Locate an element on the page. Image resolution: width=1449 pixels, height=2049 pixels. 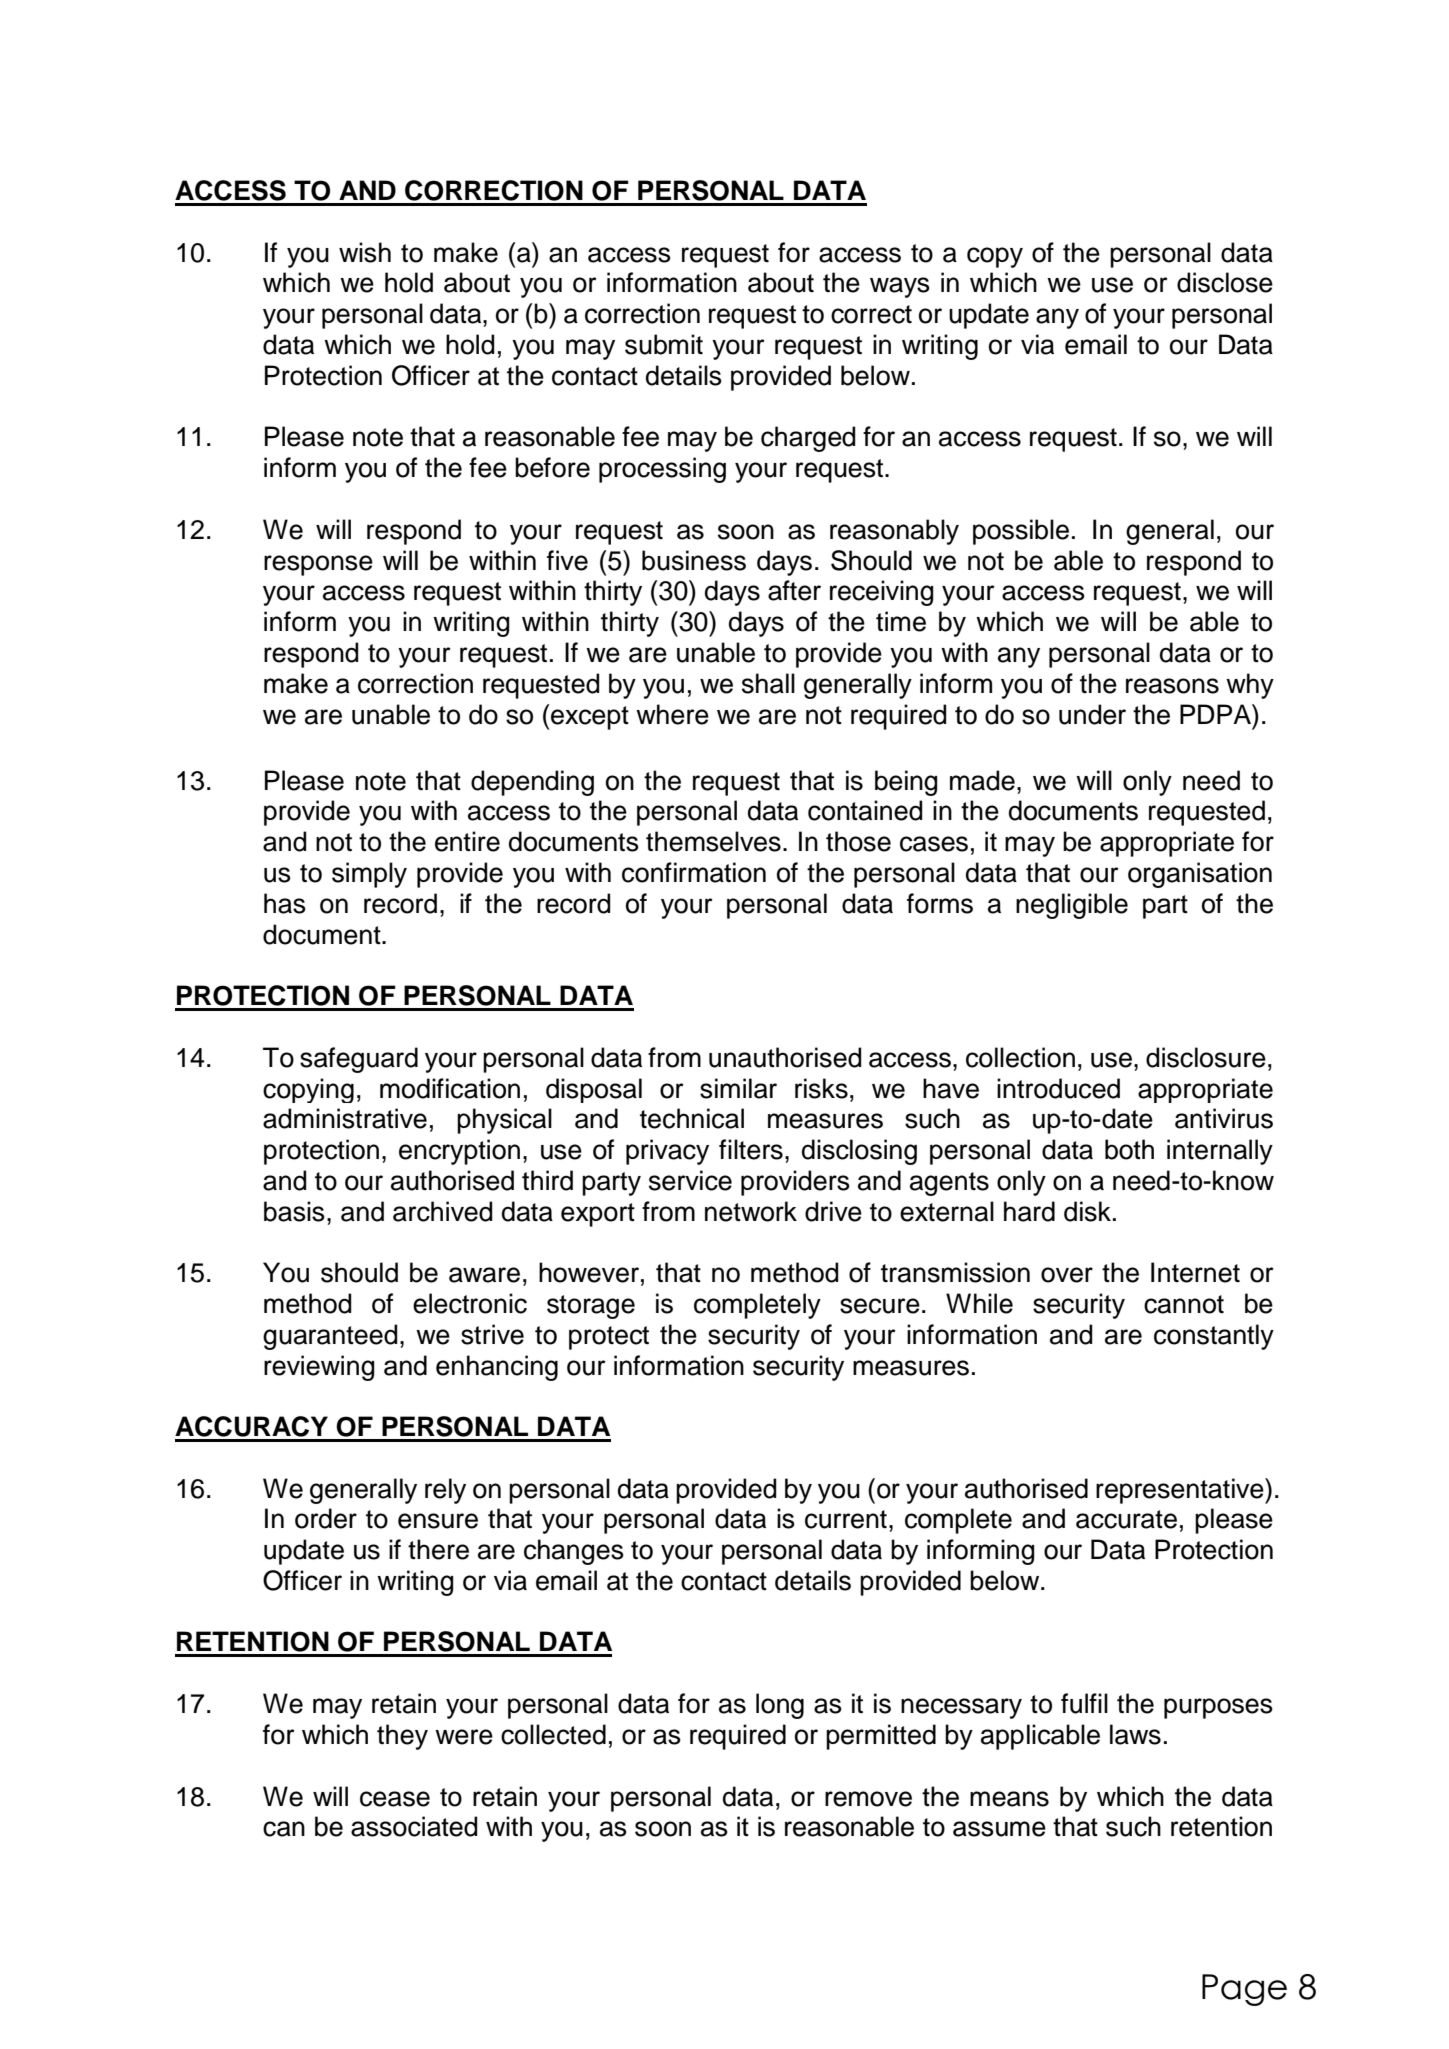
both is located at coordinates (1129, 1149).
